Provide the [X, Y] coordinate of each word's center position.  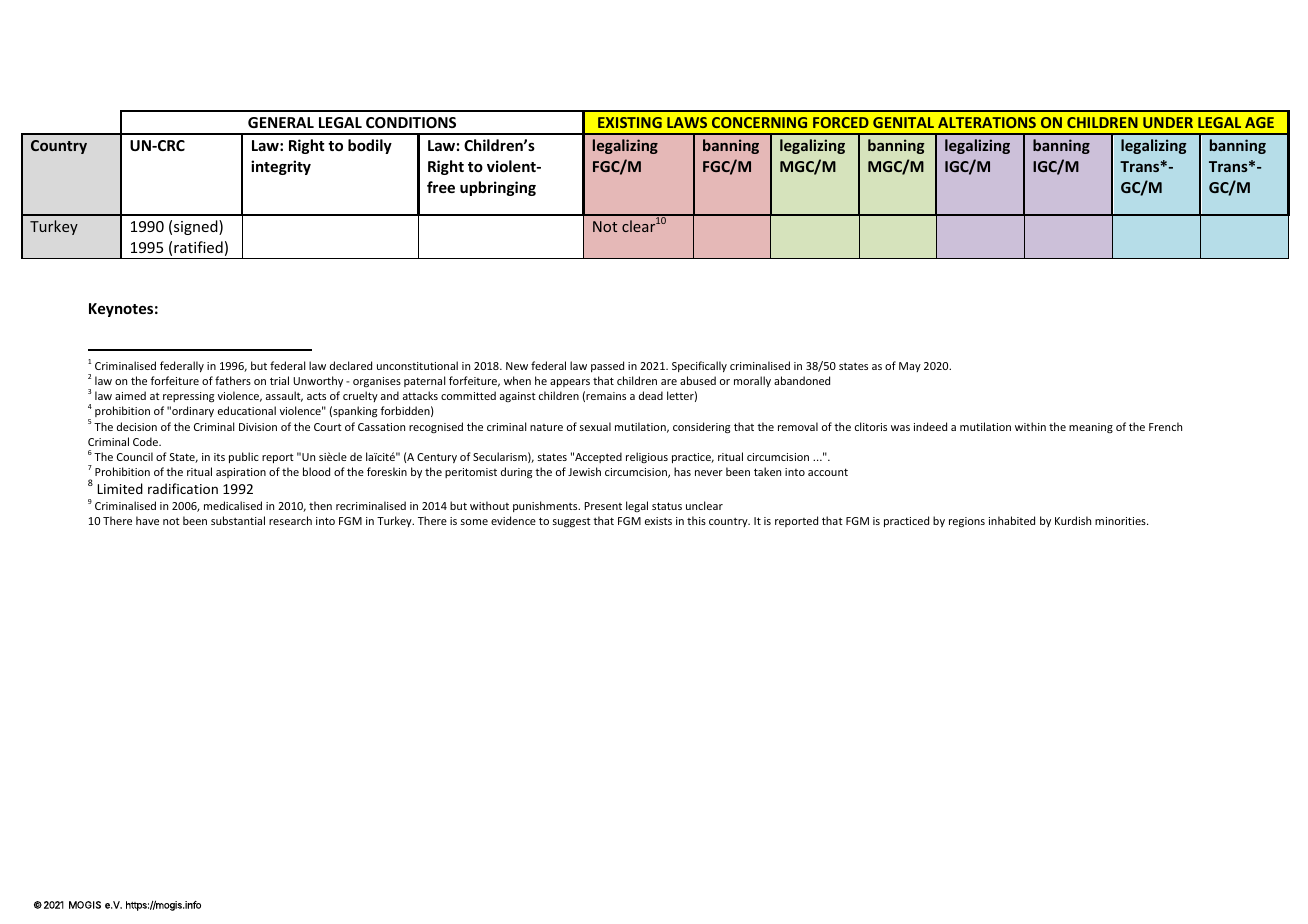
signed [197, 227]
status [667, 506]
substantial [238, 520]
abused [698, 380]
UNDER [1168, 122]
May [910, 367]
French [1165, 426]
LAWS [687, 122]
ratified [198, 247]
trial [279, 380]
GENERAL [281, 122]
